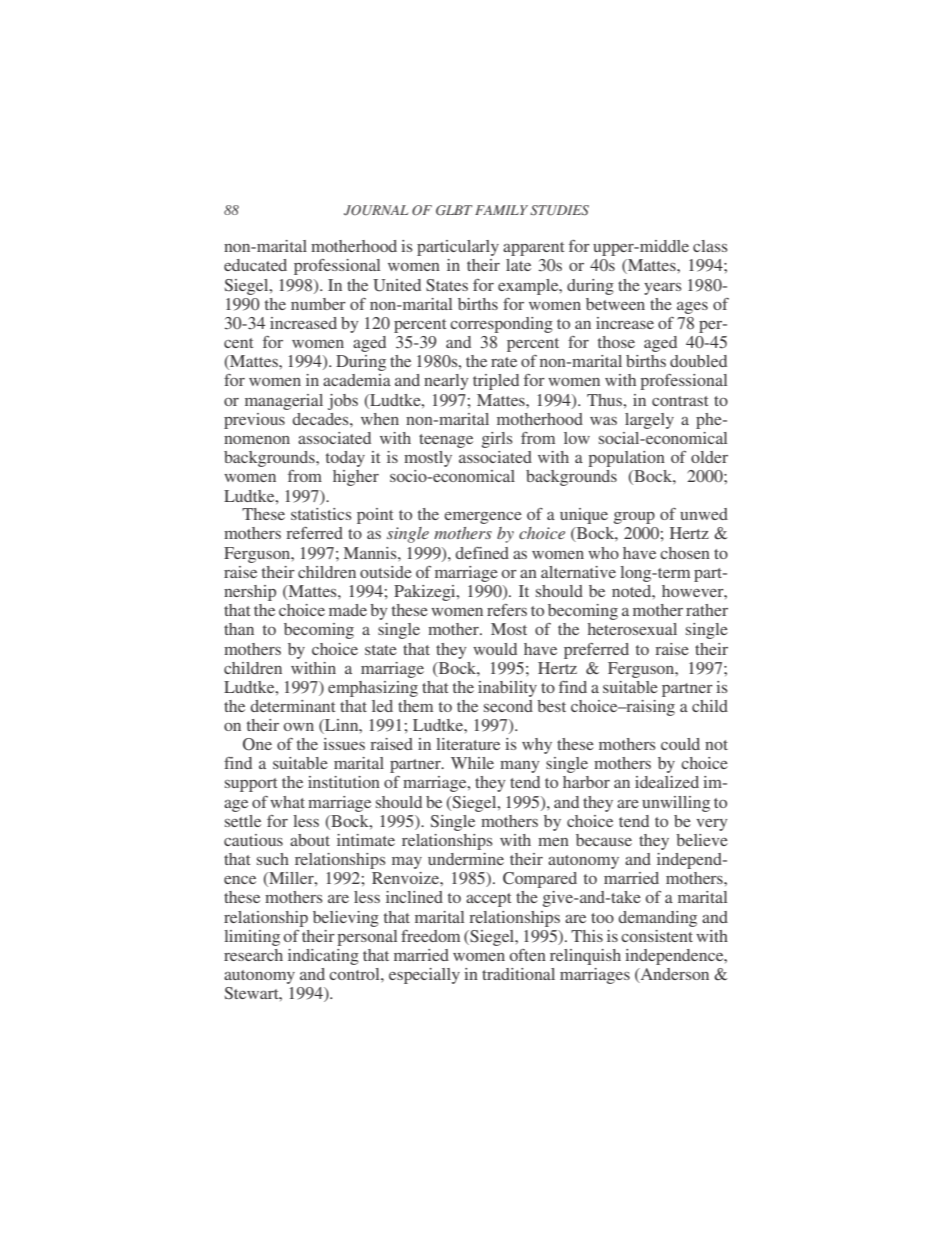  What do you see at coordinates (632, 629) in the screenshot?
I see `heterosexual` at bounding box center [632, 629].
